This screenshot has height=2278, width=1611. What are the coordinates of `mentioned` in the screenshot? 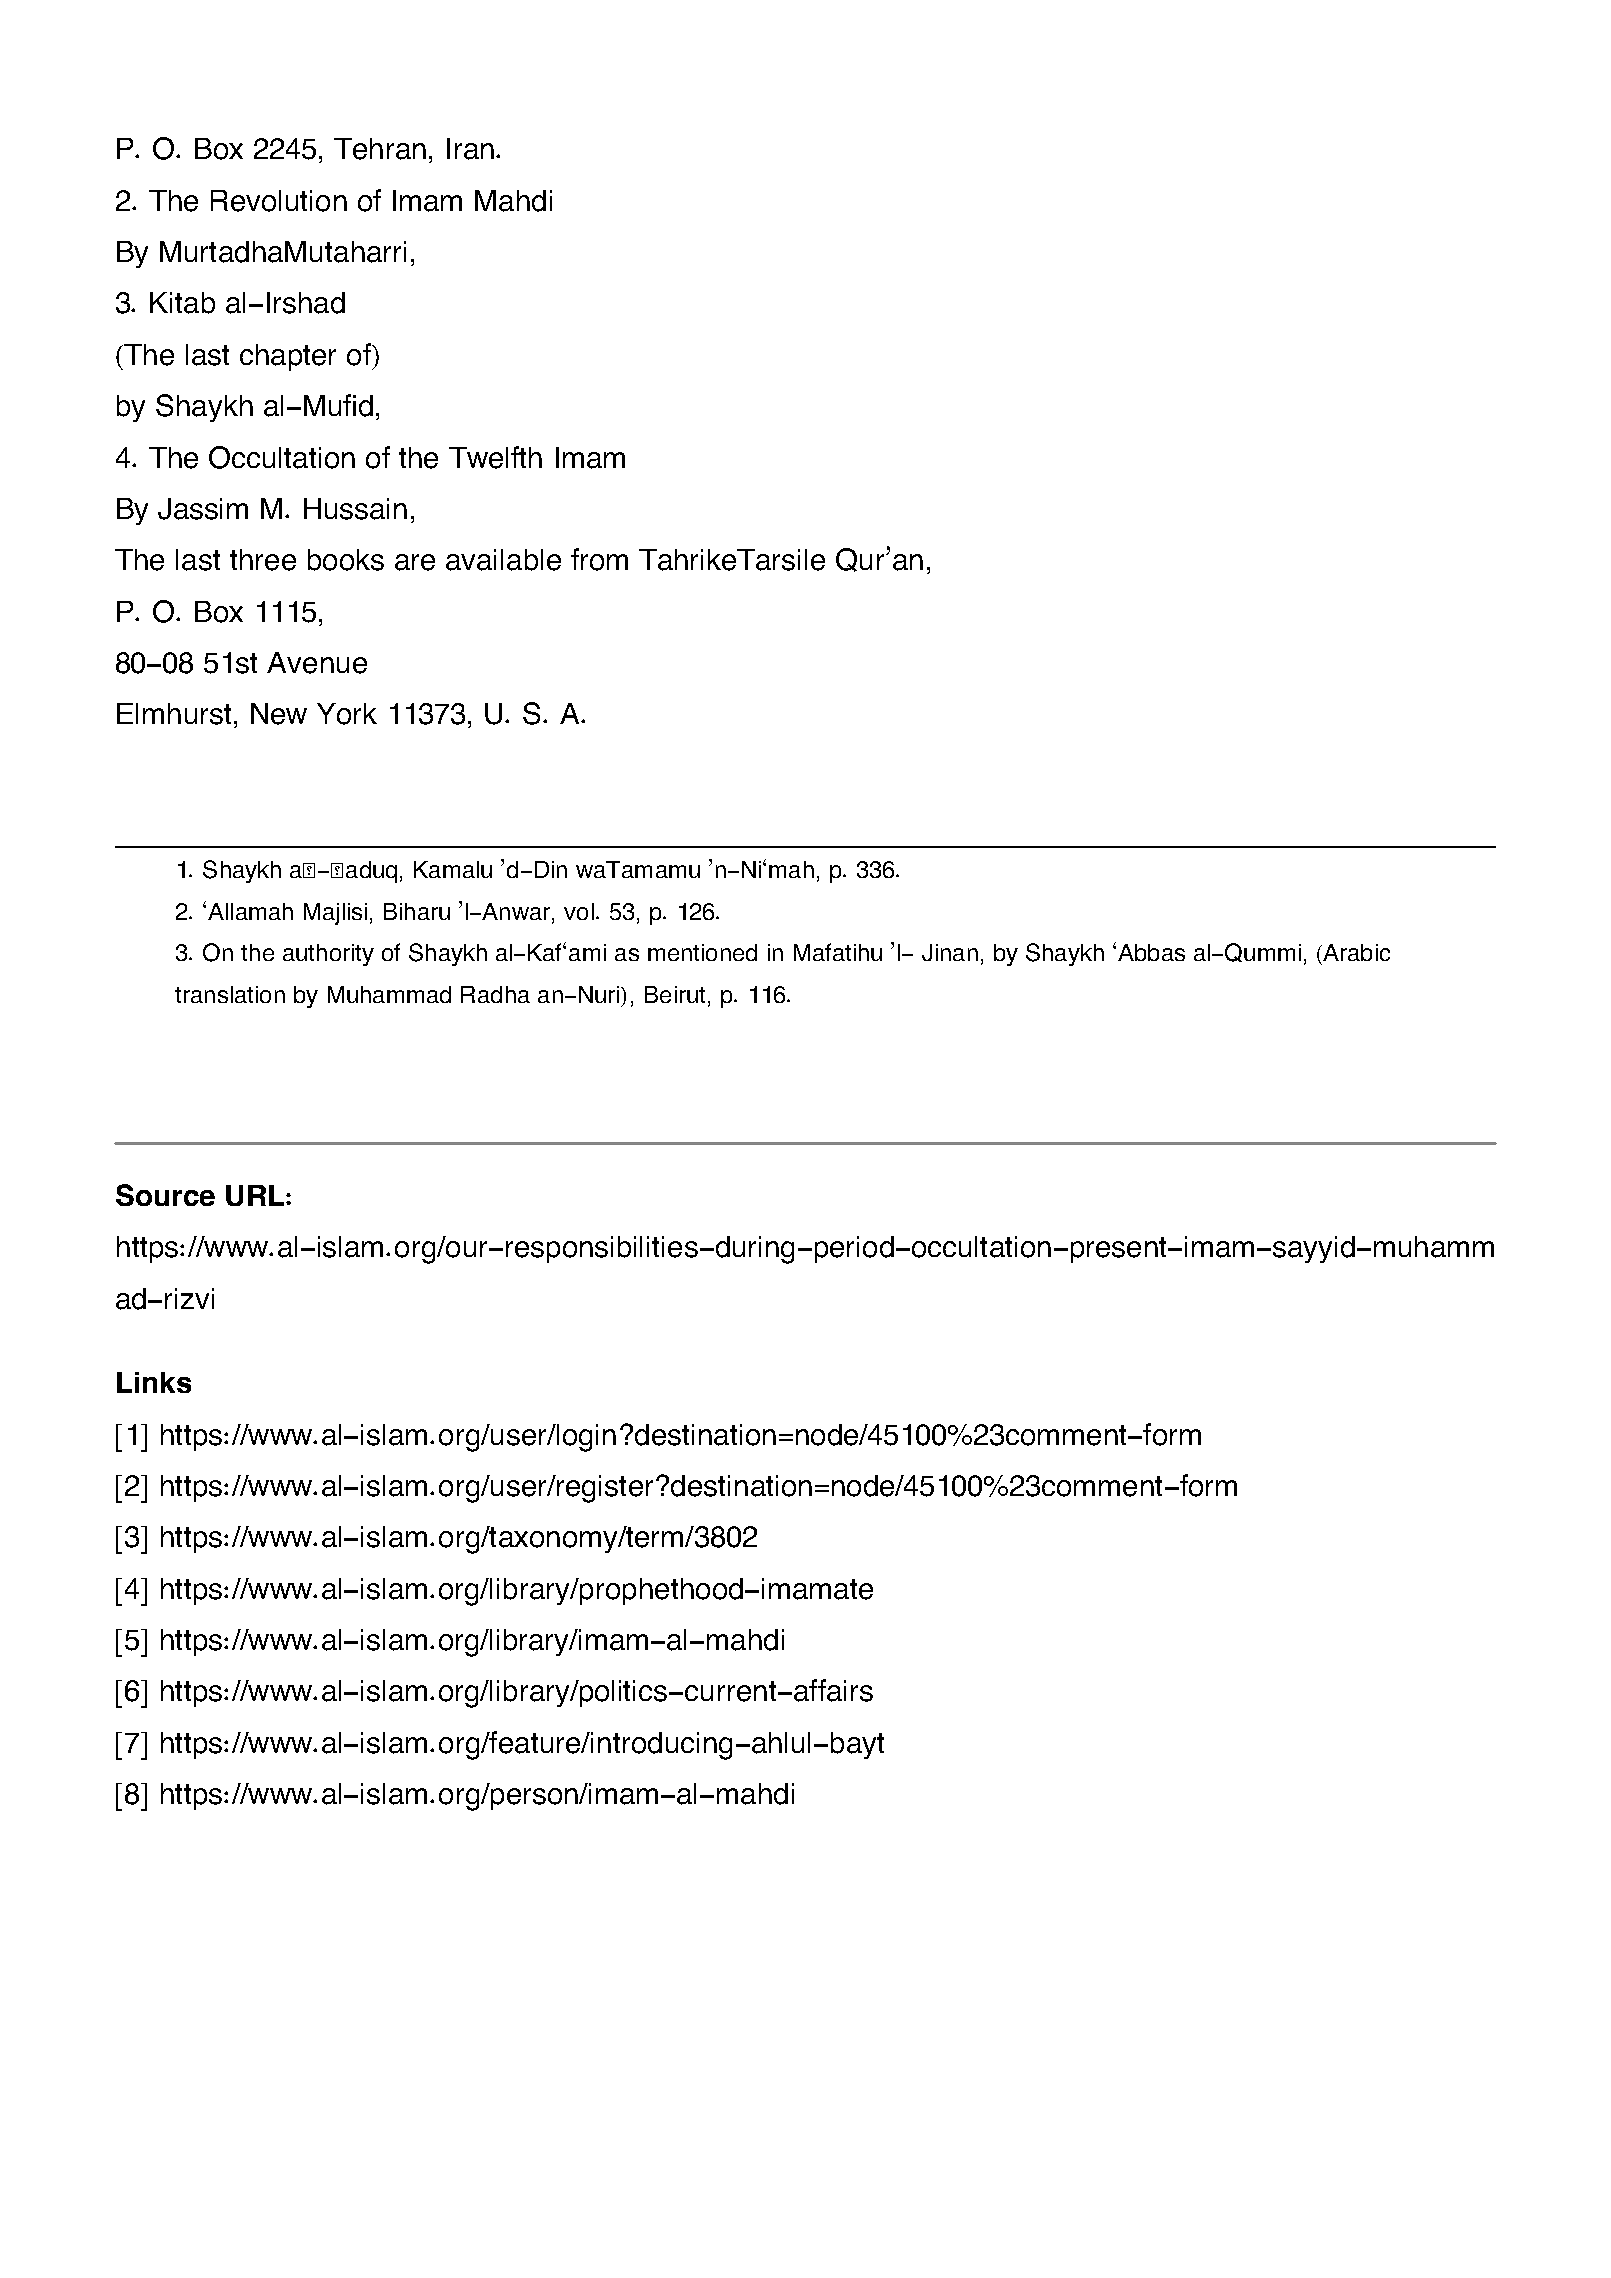 It's located at (702, 952).
